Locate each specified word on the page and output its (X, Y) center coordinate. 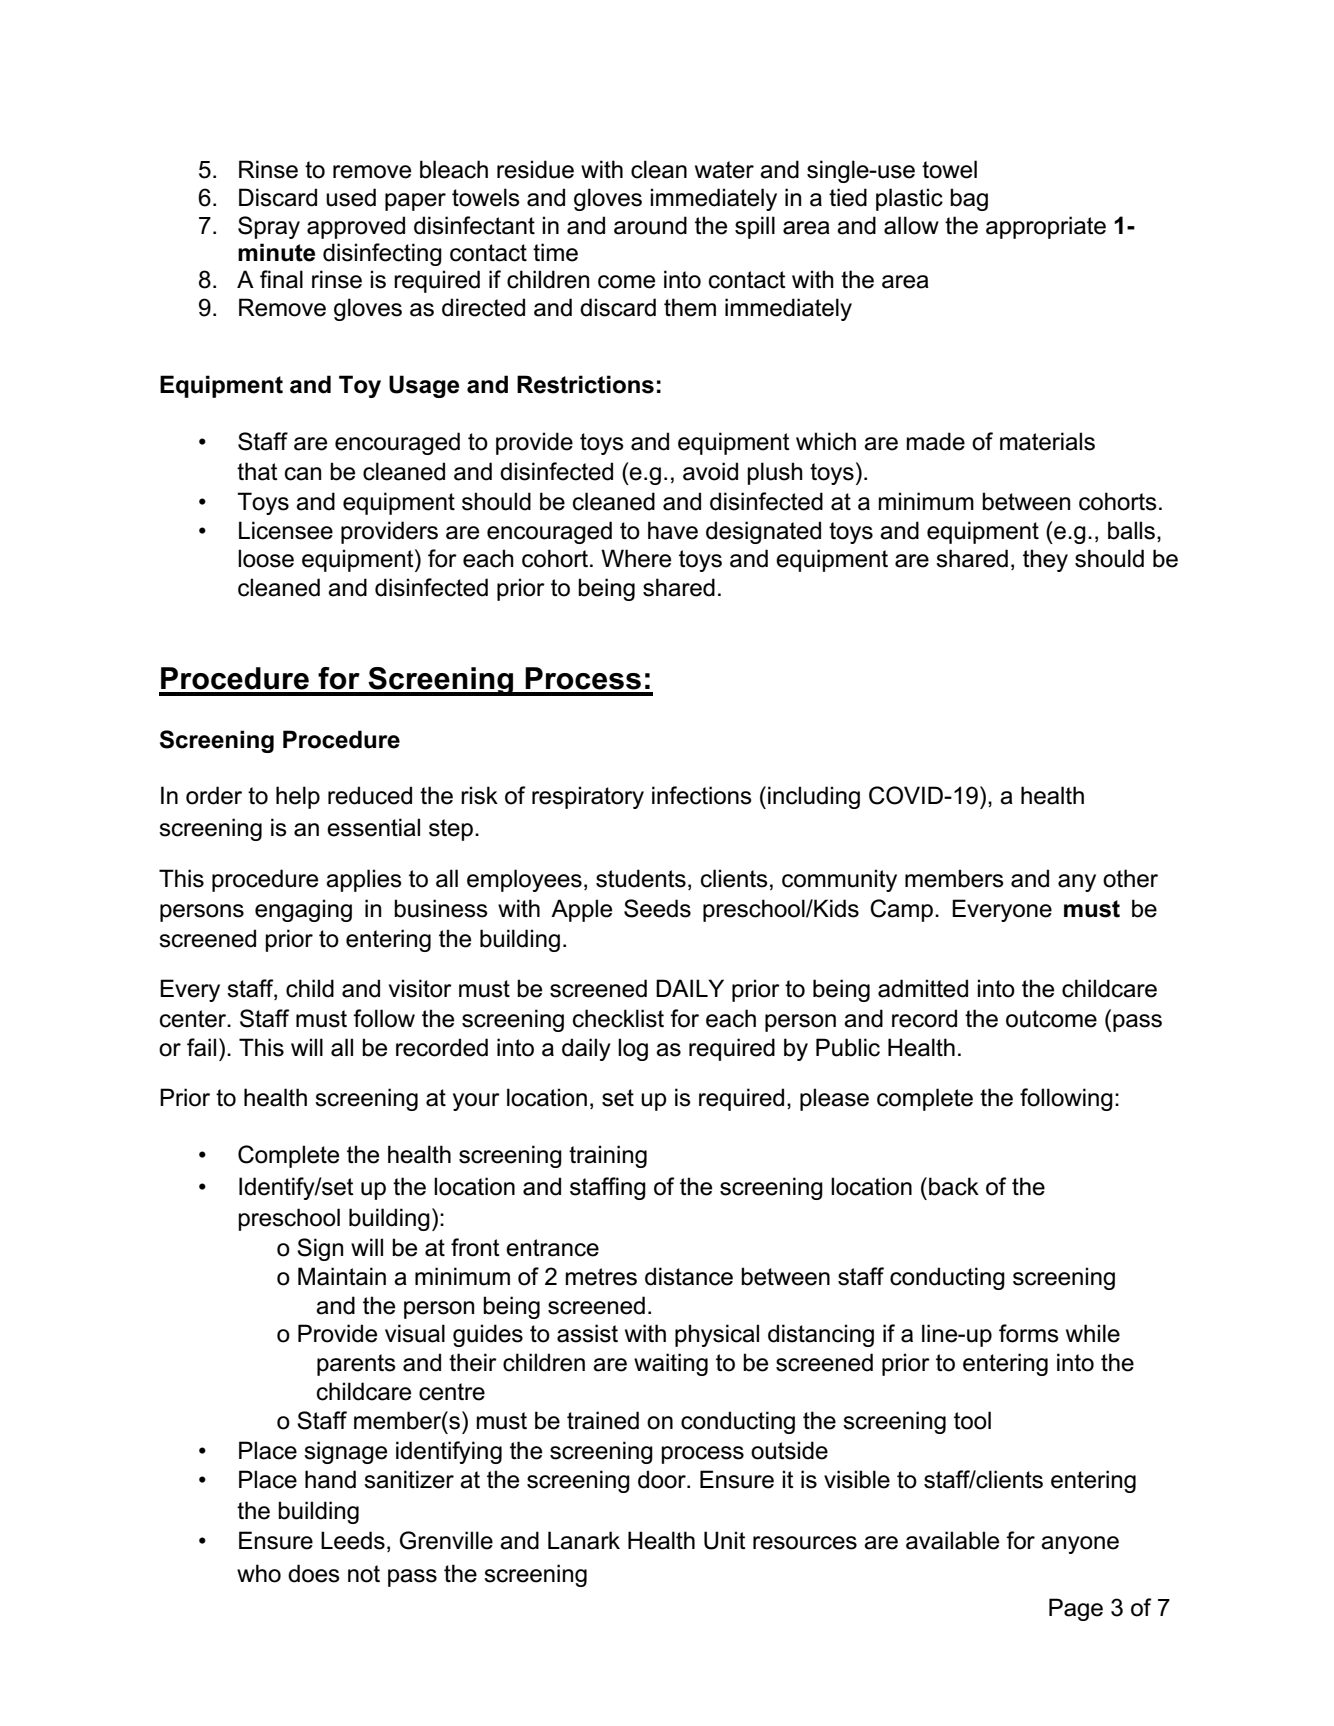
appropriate (1046, 227)
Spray (269, 227)
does (314, 1573)
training (608, 1156)
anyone (1080, 1545)
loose (266, 558)
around (650, 225)
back (954, 1186)
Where (636, 558)
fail (201, 1047)
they (1045, 560)
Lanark (584, 1540)
